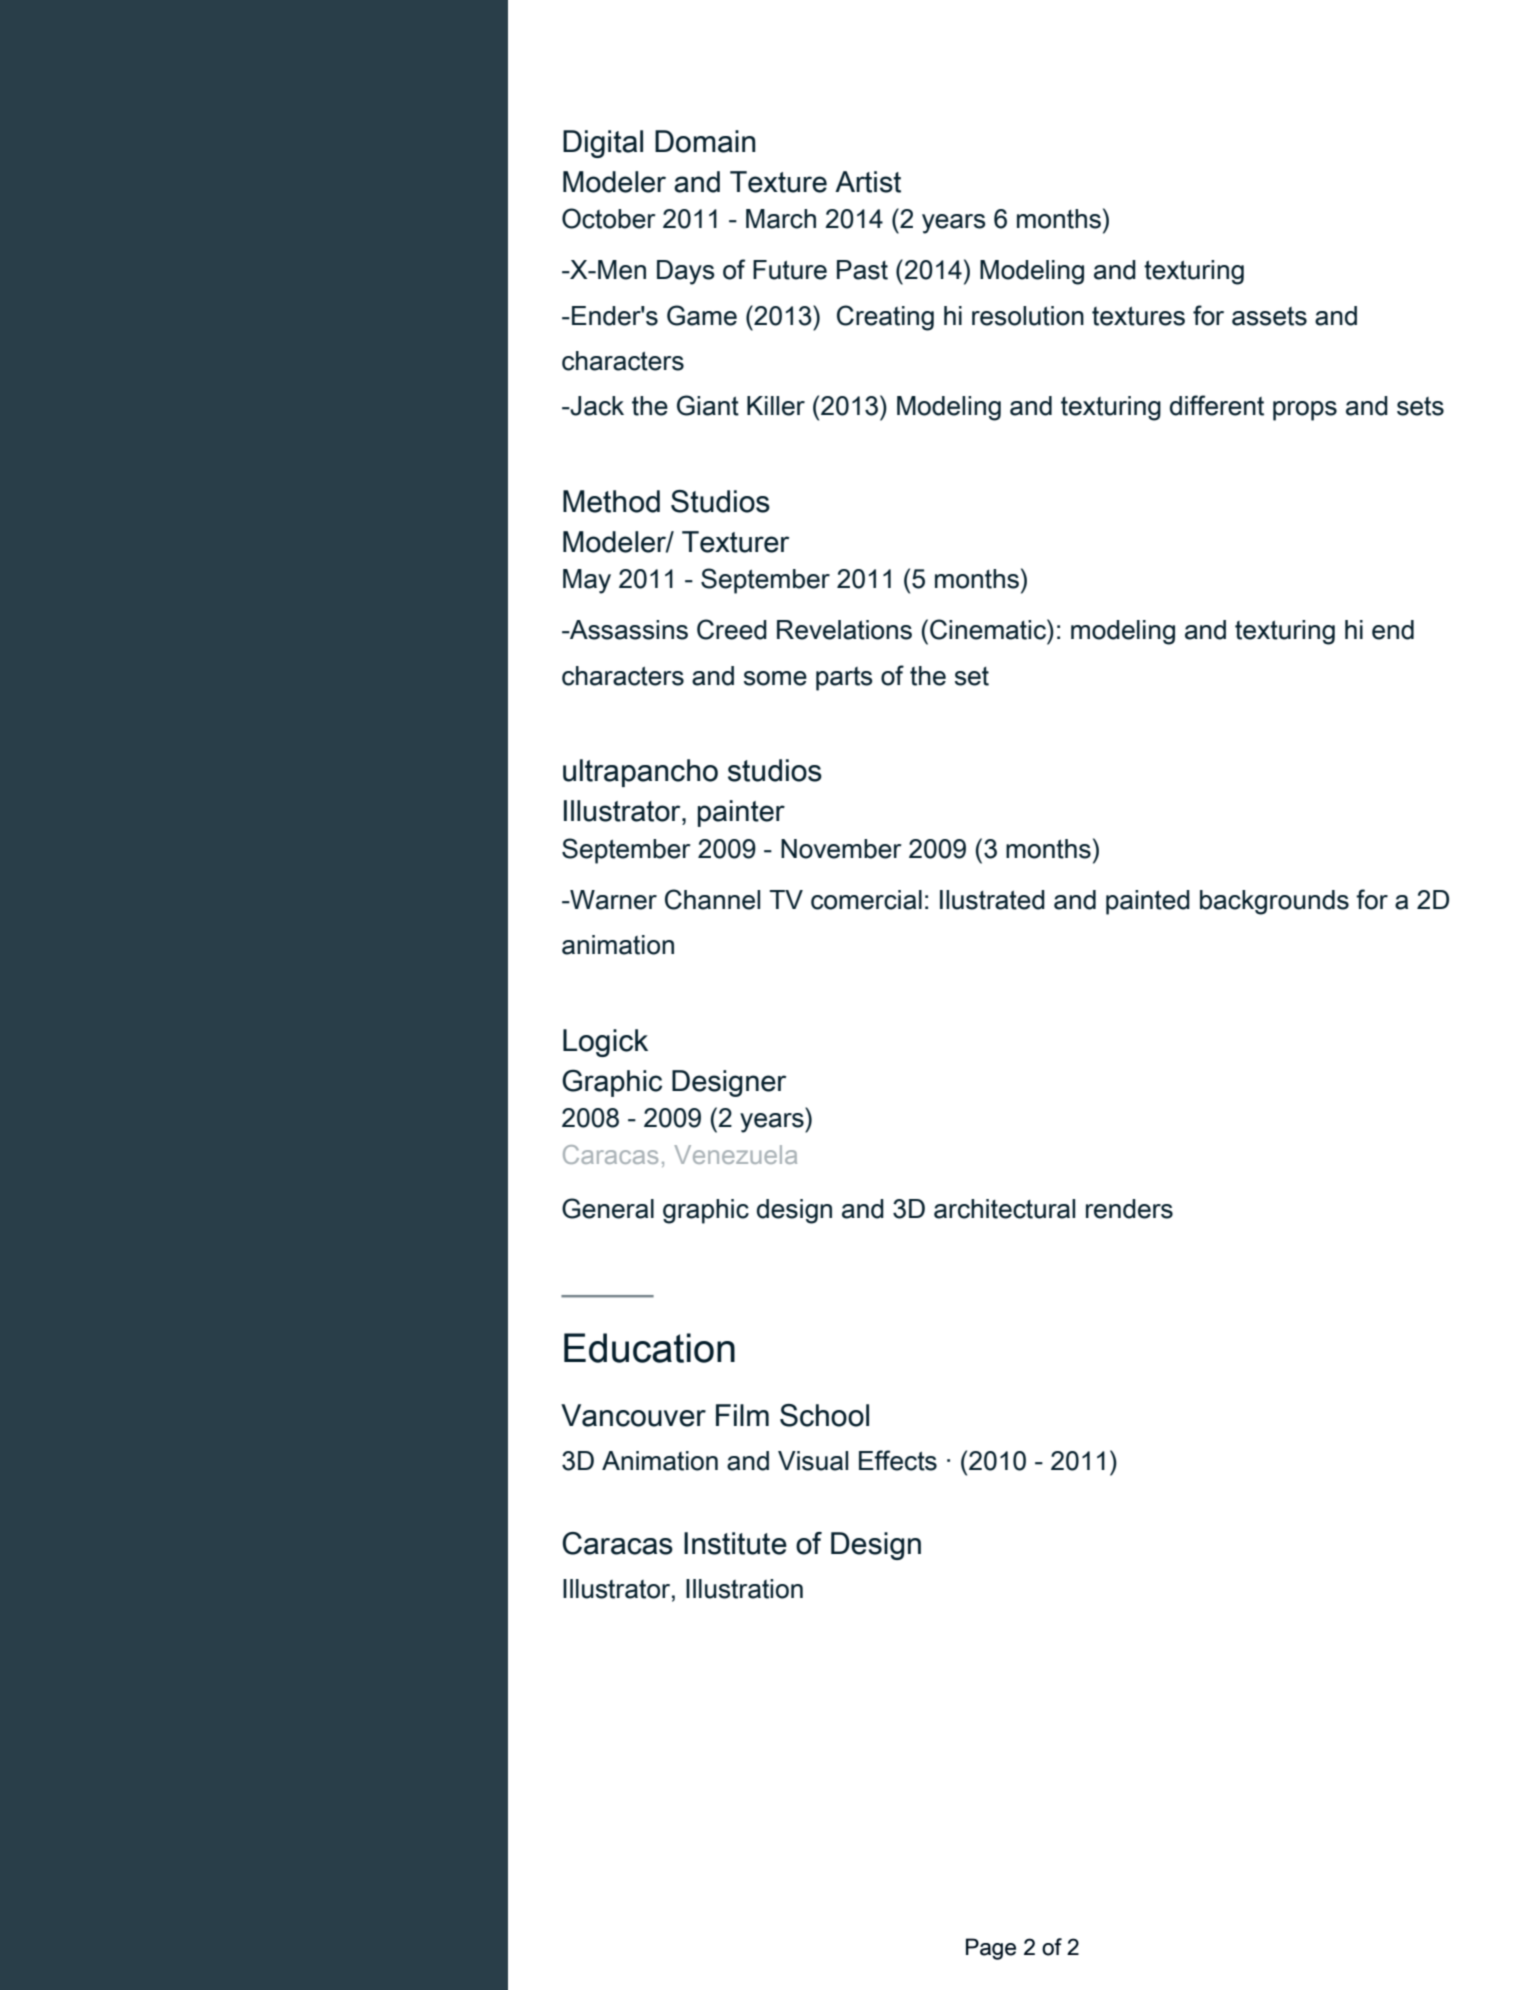 The image size is (1537, 1990). I want to click on Domain, so click(705, 141).
